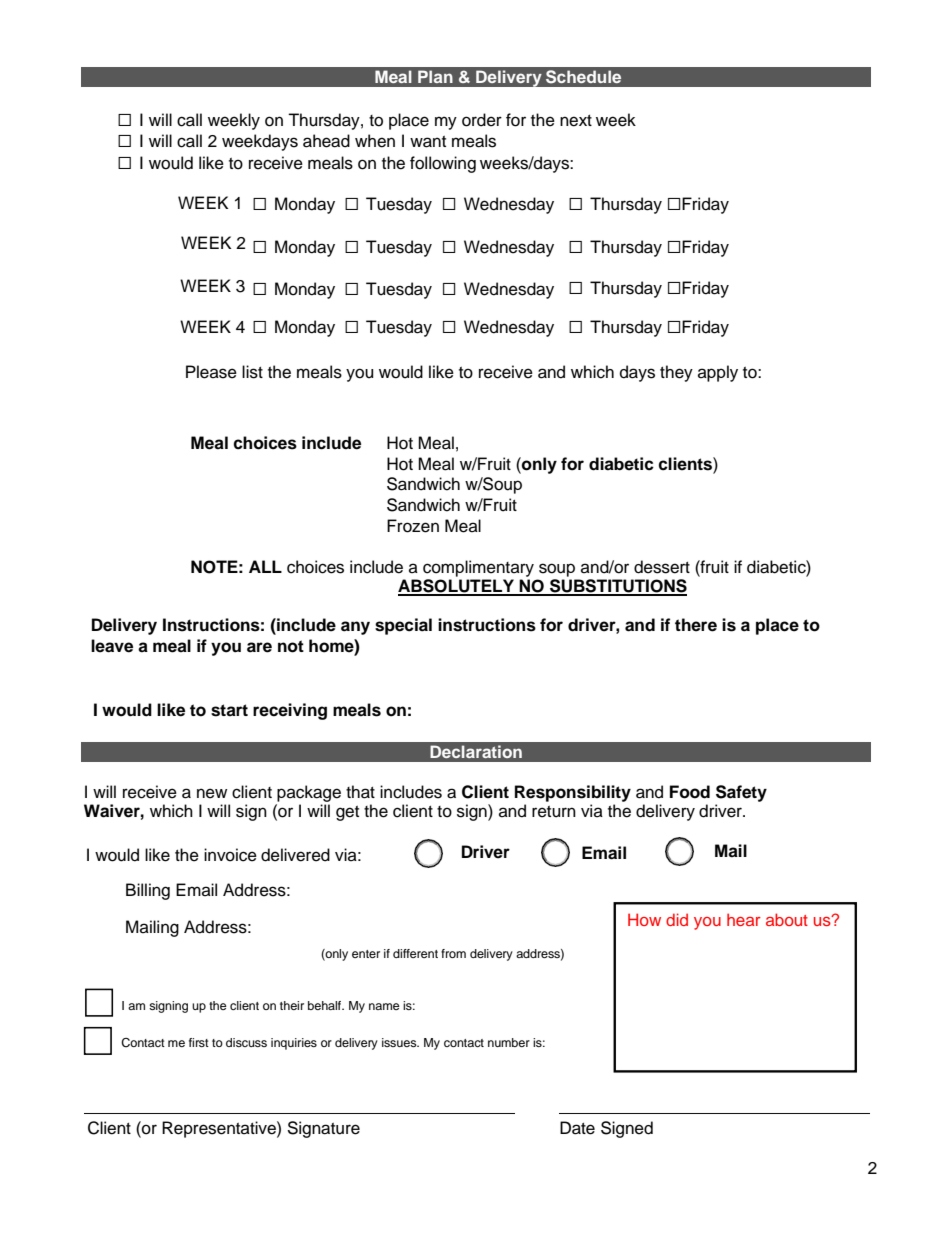  What do you see at coordinates (212, 793) in the page?
I see `new` at bounding box center [212, 793].
